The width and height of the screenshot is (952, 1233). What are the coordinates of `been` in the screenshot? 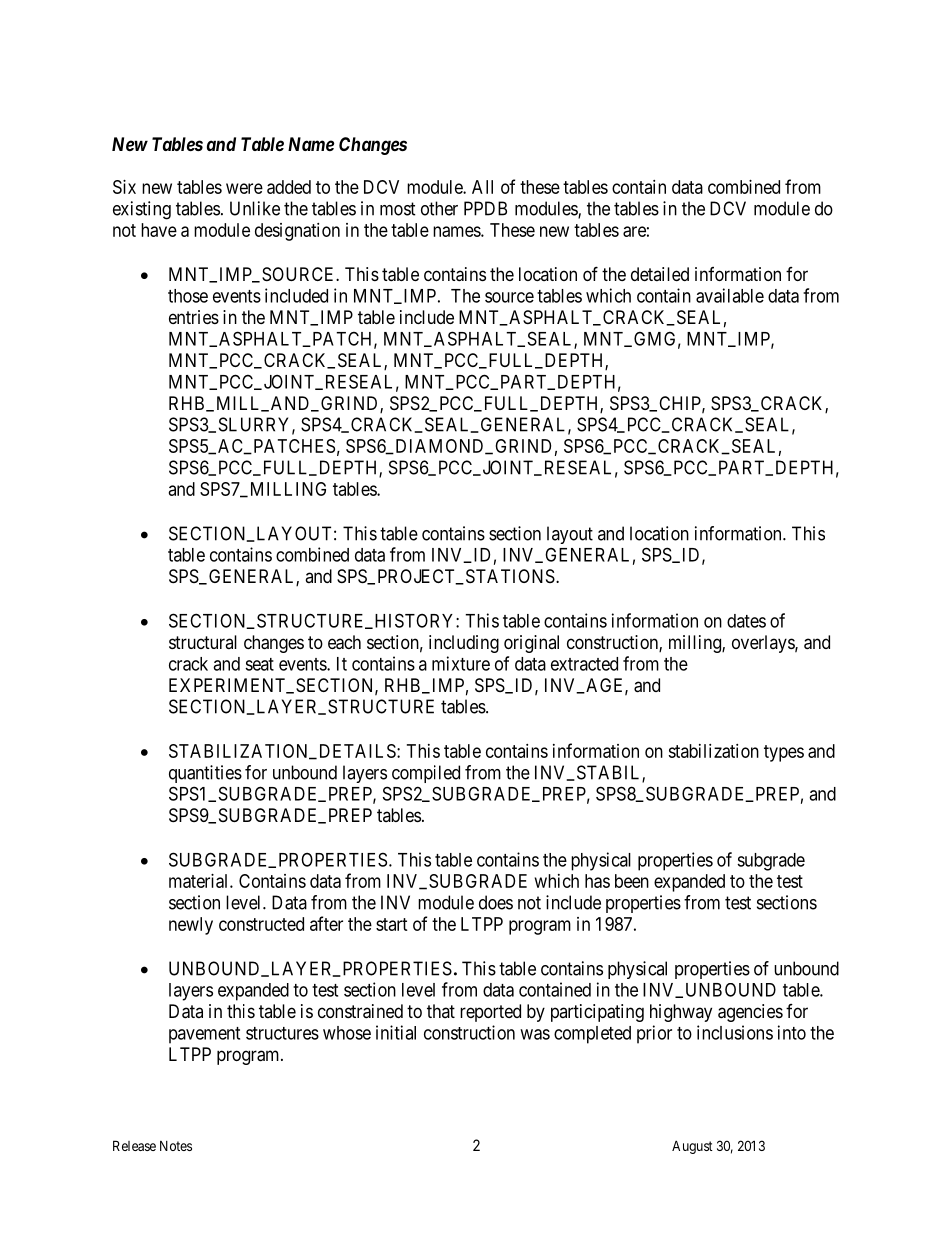 It's located at (632, 881).
